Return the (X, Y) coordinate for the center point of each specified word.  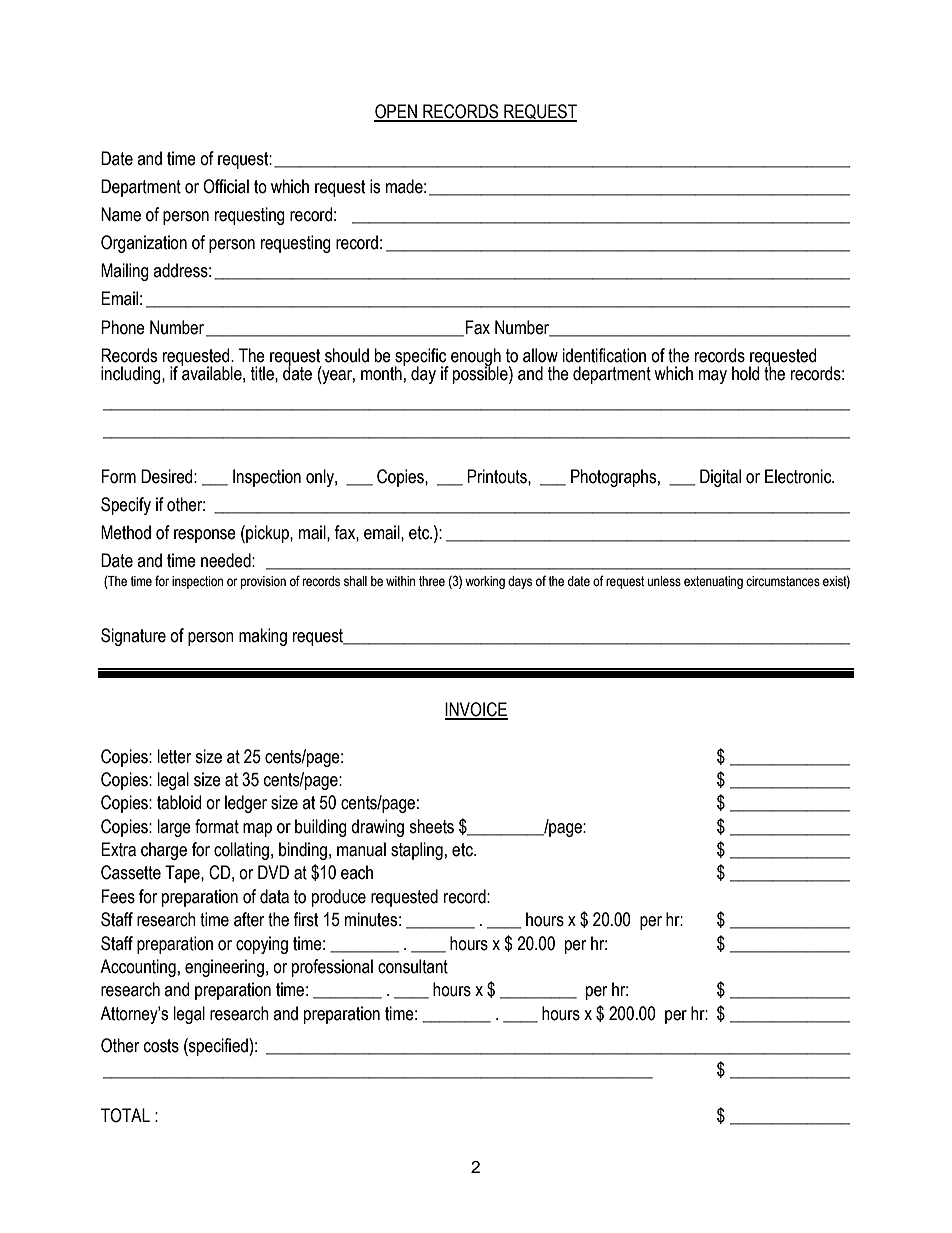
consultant (413, 966)
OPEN (396, 112)
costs (161, 1046)
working (485, 582)
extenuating (713, 582)
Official (226, 186)
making (263, 637)
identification (604, 355)
